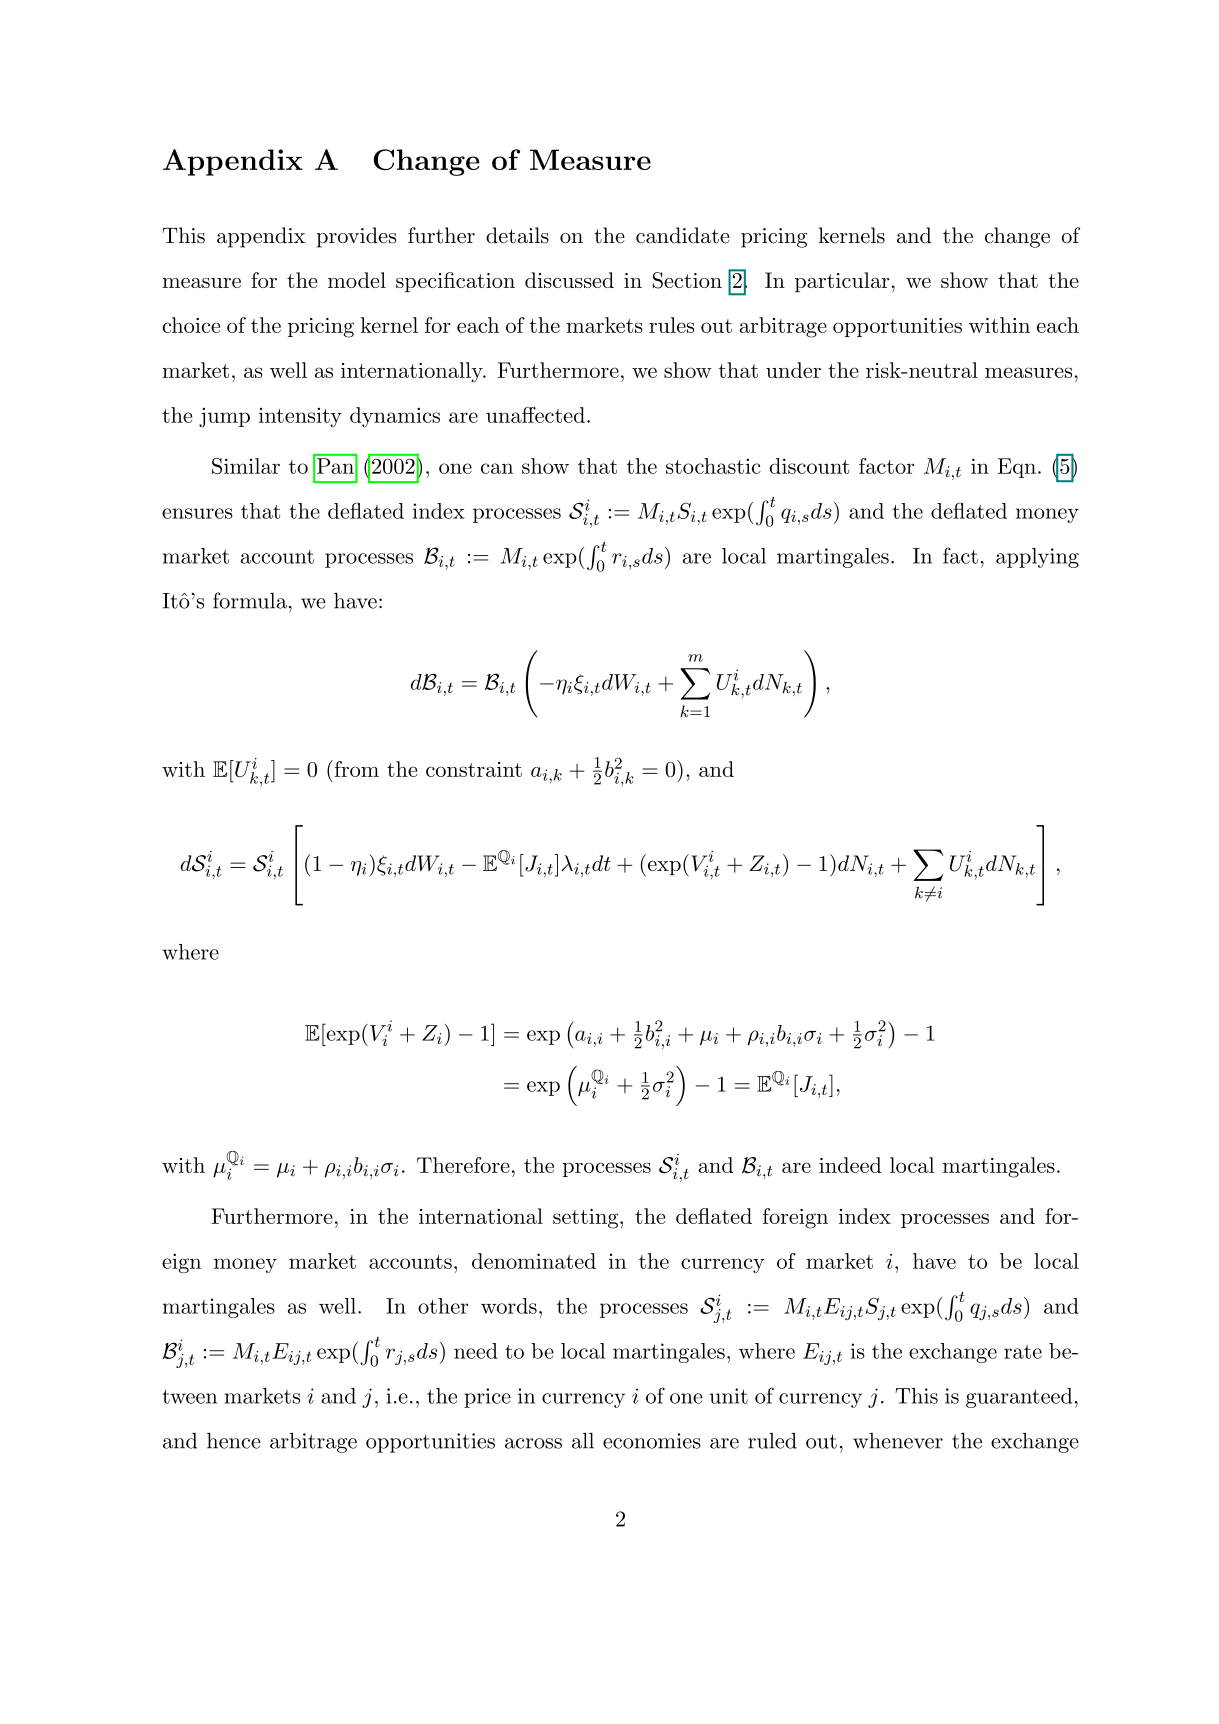 Image resolution: width=1219 pixels, height=1724 pixels. I want to click on hence, so click(234, 1440).
